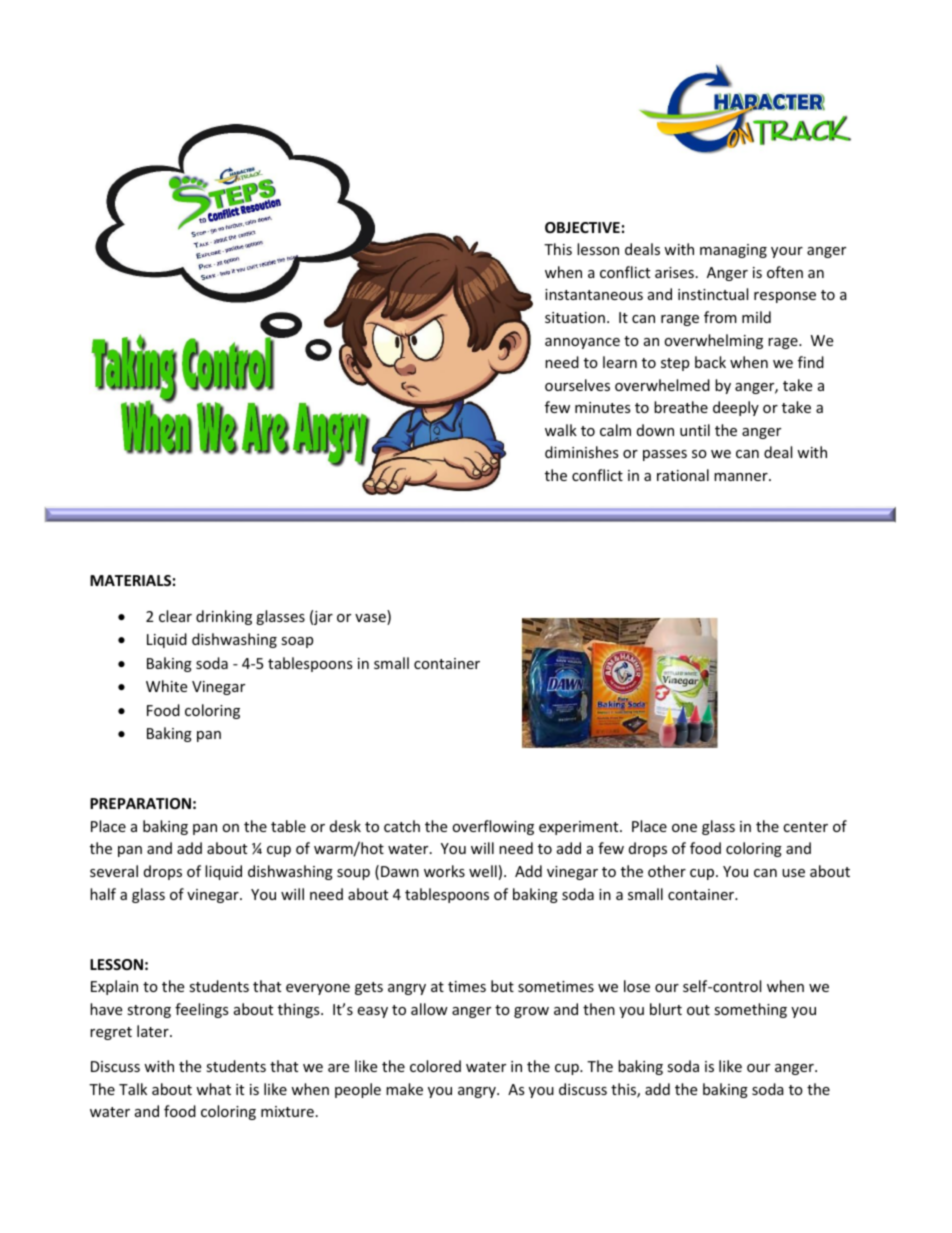  What do you see at coordinates (594, 294) in the screenshot?
I see `instantaneous` at bounding box center [594, 294].
